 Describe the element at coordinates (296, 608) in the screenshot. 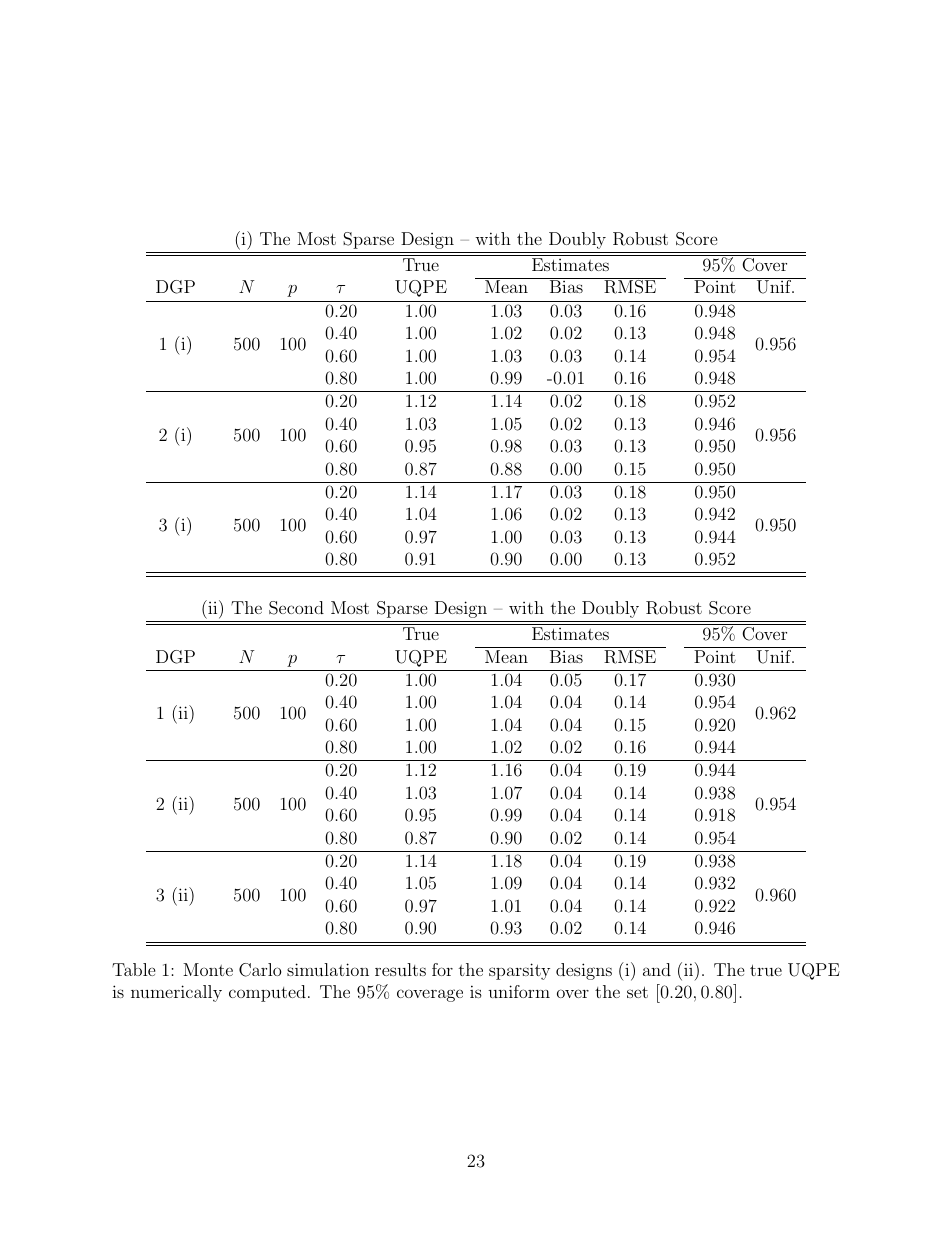

I see `Second` at that location.
